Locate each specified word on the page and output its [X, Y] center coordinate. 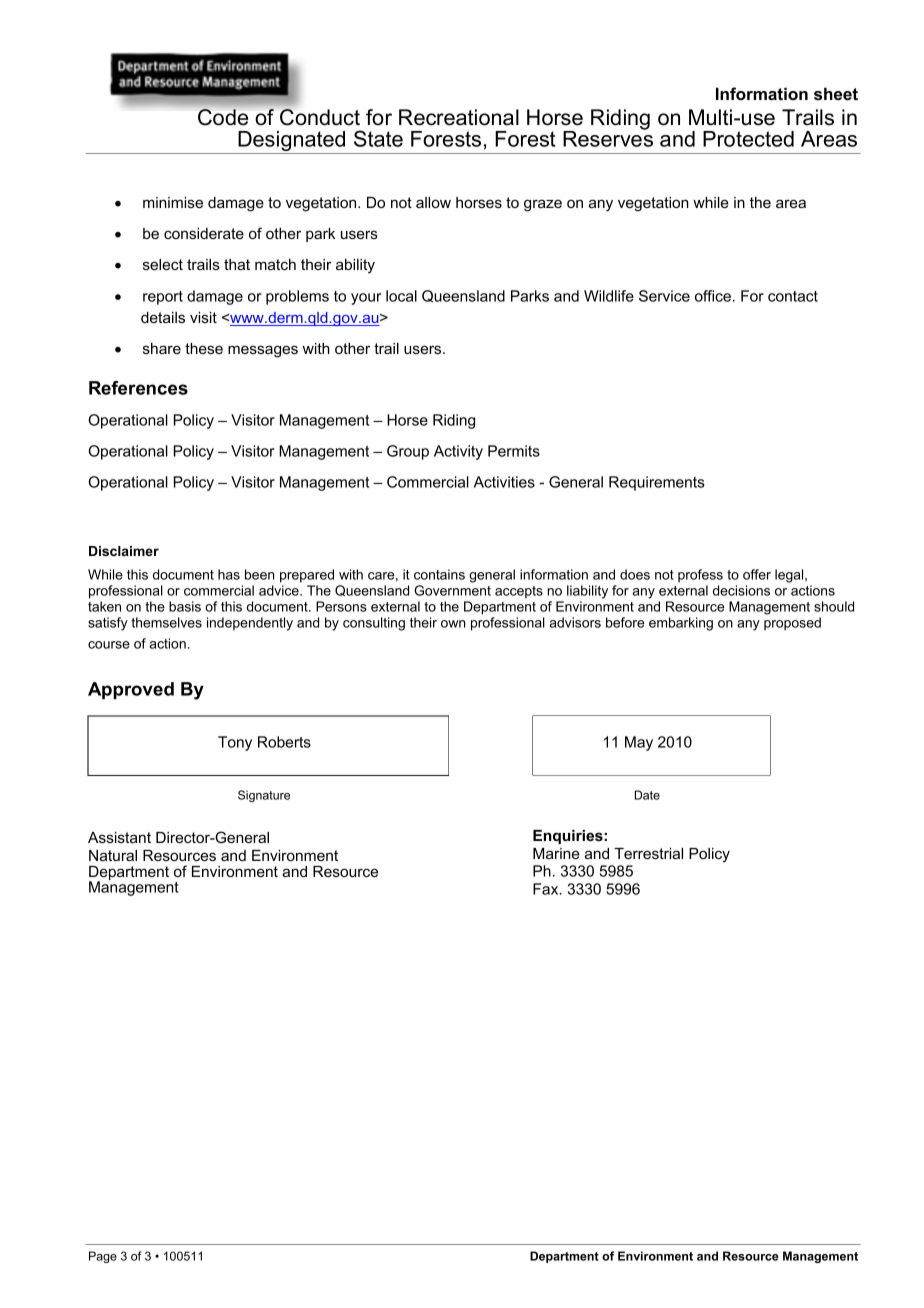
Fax [547, 889]
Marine [556, 853]
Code [223, 117]
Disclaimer [124, 551]
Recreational [459, 117]
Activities [504, 482]
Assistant [119, 837]
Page [103, 1257]
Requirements [657, 483]
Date [647, 795]
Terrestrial [648, 853]
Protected [748, 139]
